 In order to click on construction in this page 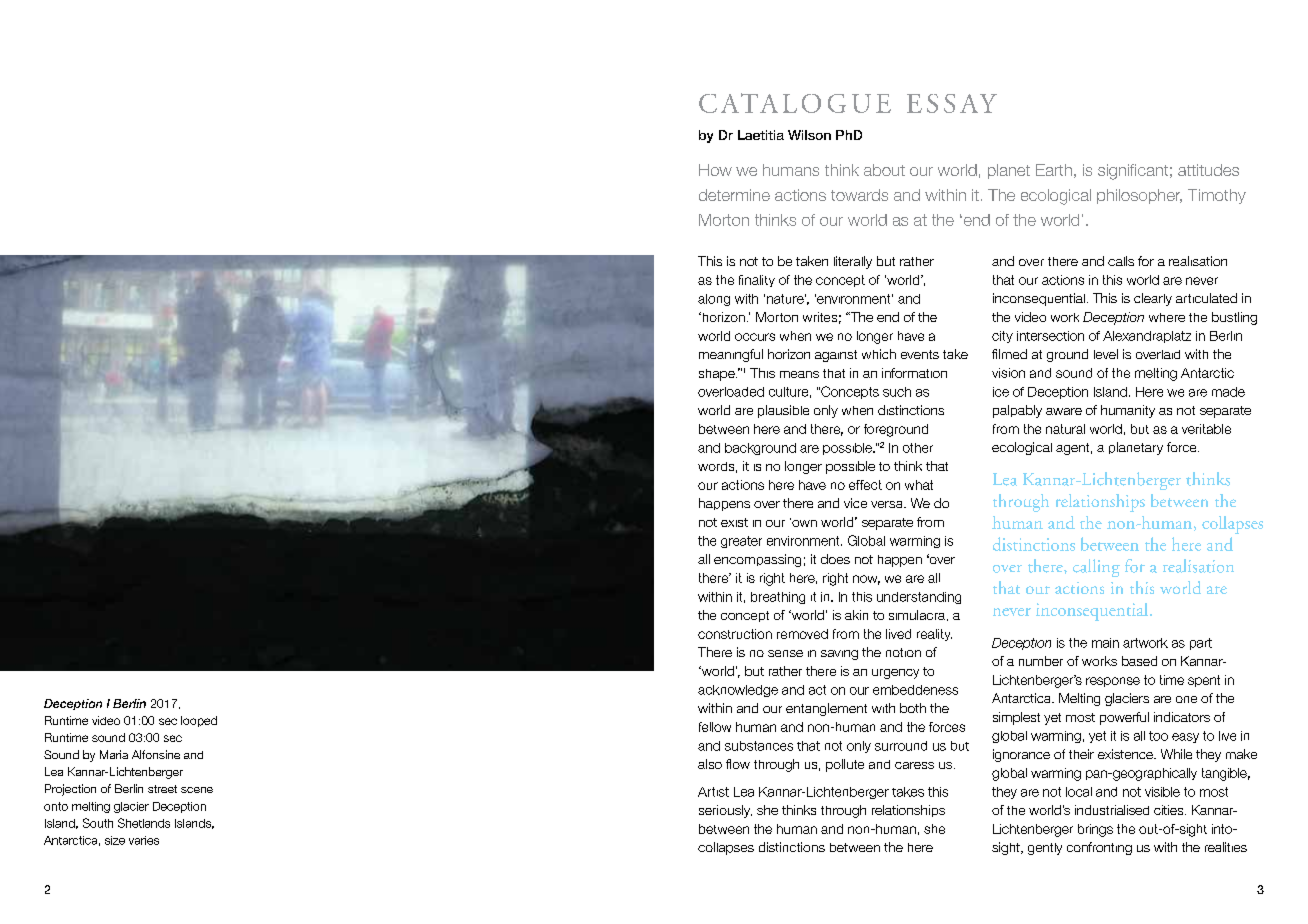, I will do `click(735, 634)`.
